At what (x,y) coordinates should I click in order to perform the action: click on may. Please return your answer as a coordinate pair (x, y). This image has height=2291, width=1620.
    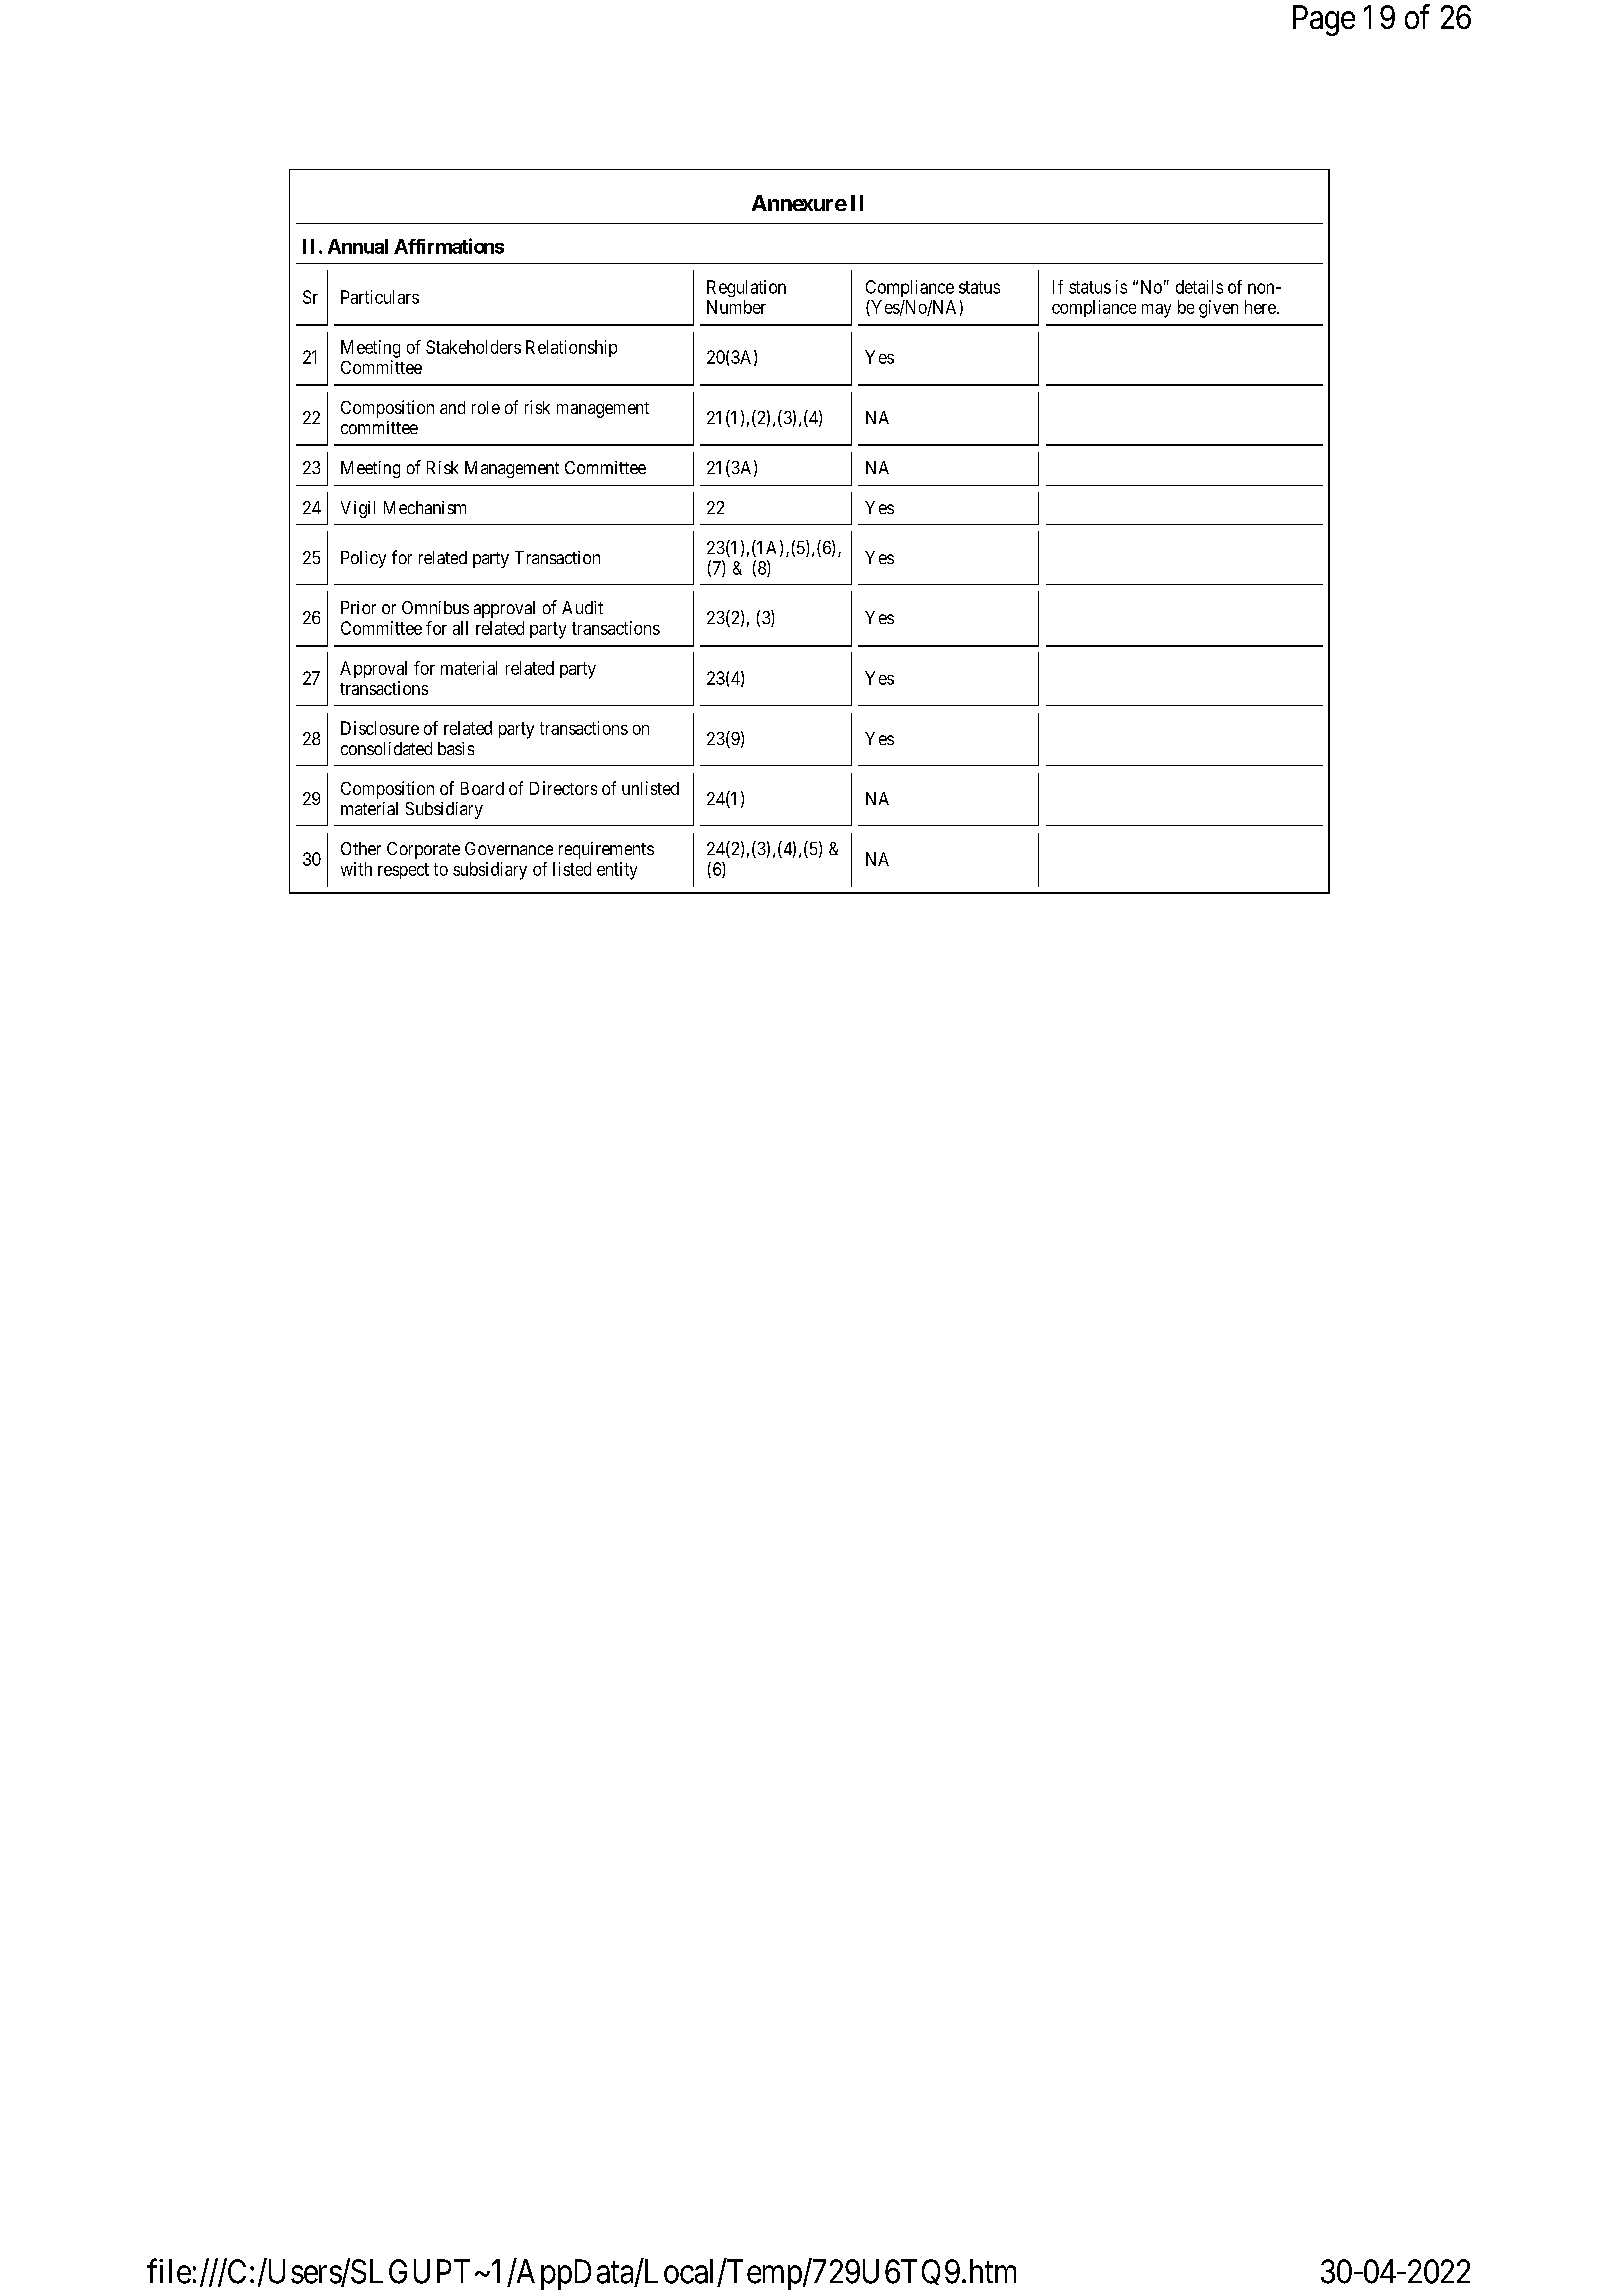
    Looking at the image, I should click on (1156, 311).
